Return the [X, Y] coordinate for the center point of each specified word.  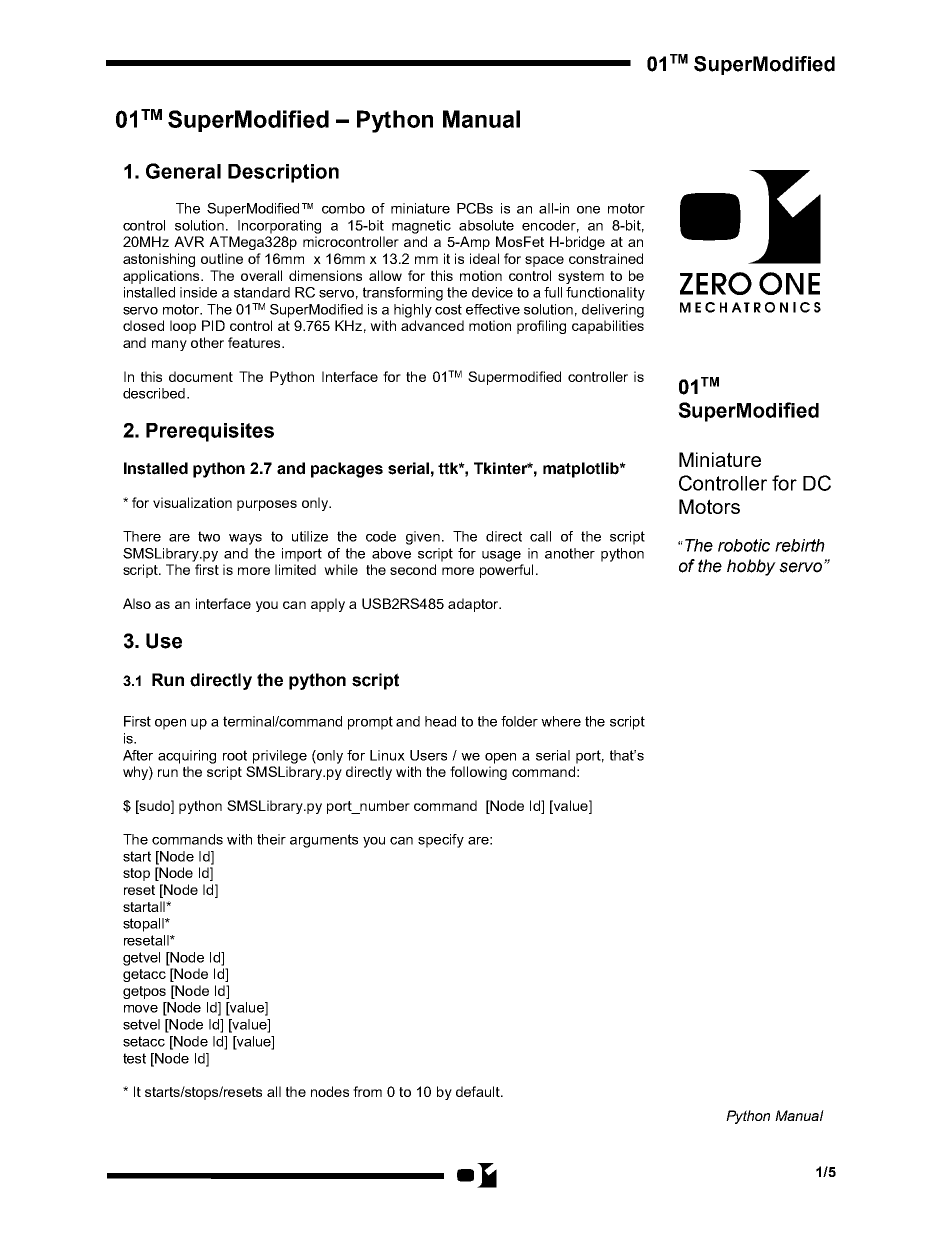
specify [441, 841]
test [134, 1058]
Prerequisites [210, 432]
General [183, 171]
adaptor [474, 605]
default [479, 1091]
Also [137, 603]
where [561, 721]
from [367, 1091]
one [588, 210]
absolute [486, 225]
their [271, 839]
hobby [751, 567]
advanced [432, 325]
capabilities [608, 327]
